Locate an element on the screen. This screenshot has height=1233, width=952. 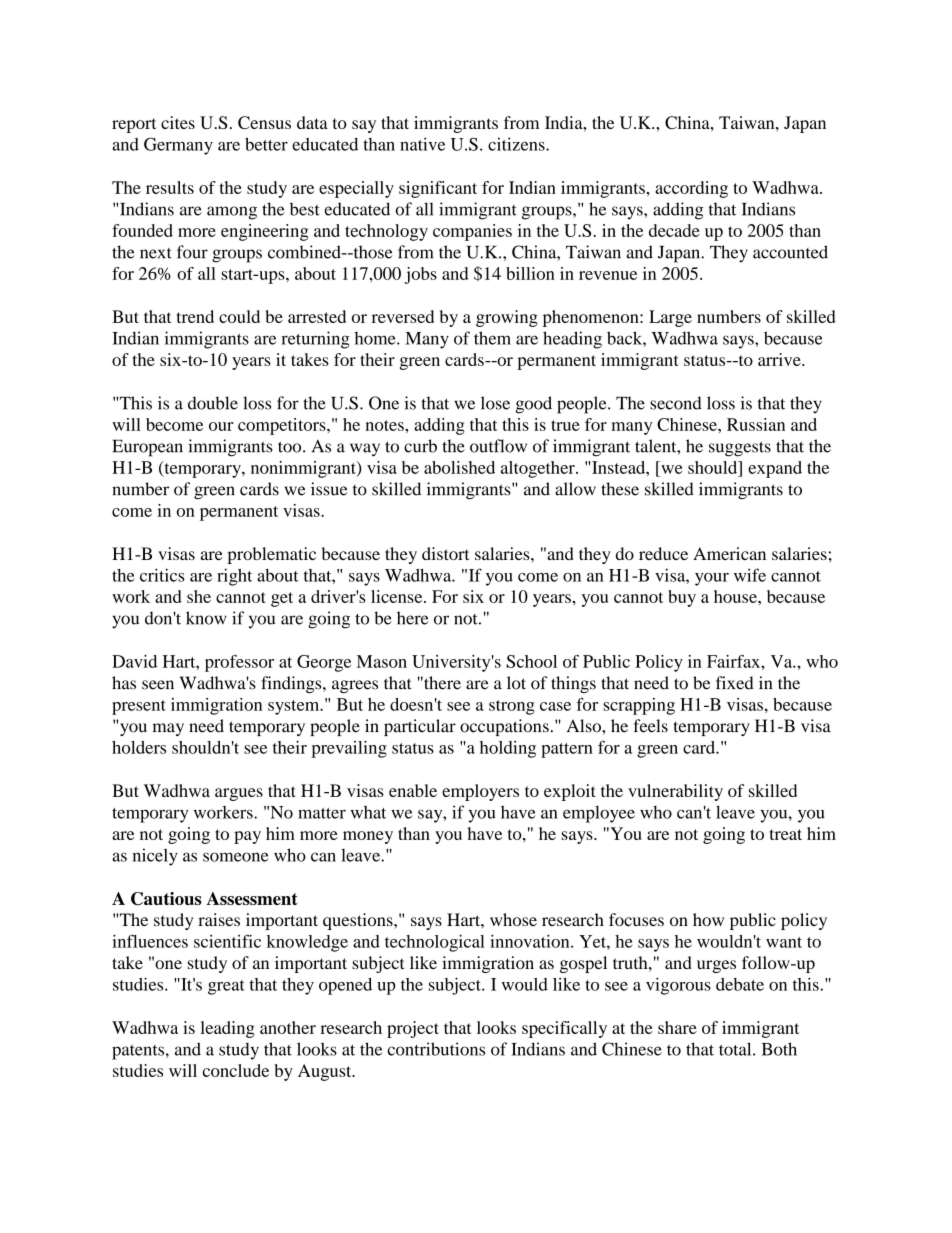
share is located at coordinates (677, 1027).
